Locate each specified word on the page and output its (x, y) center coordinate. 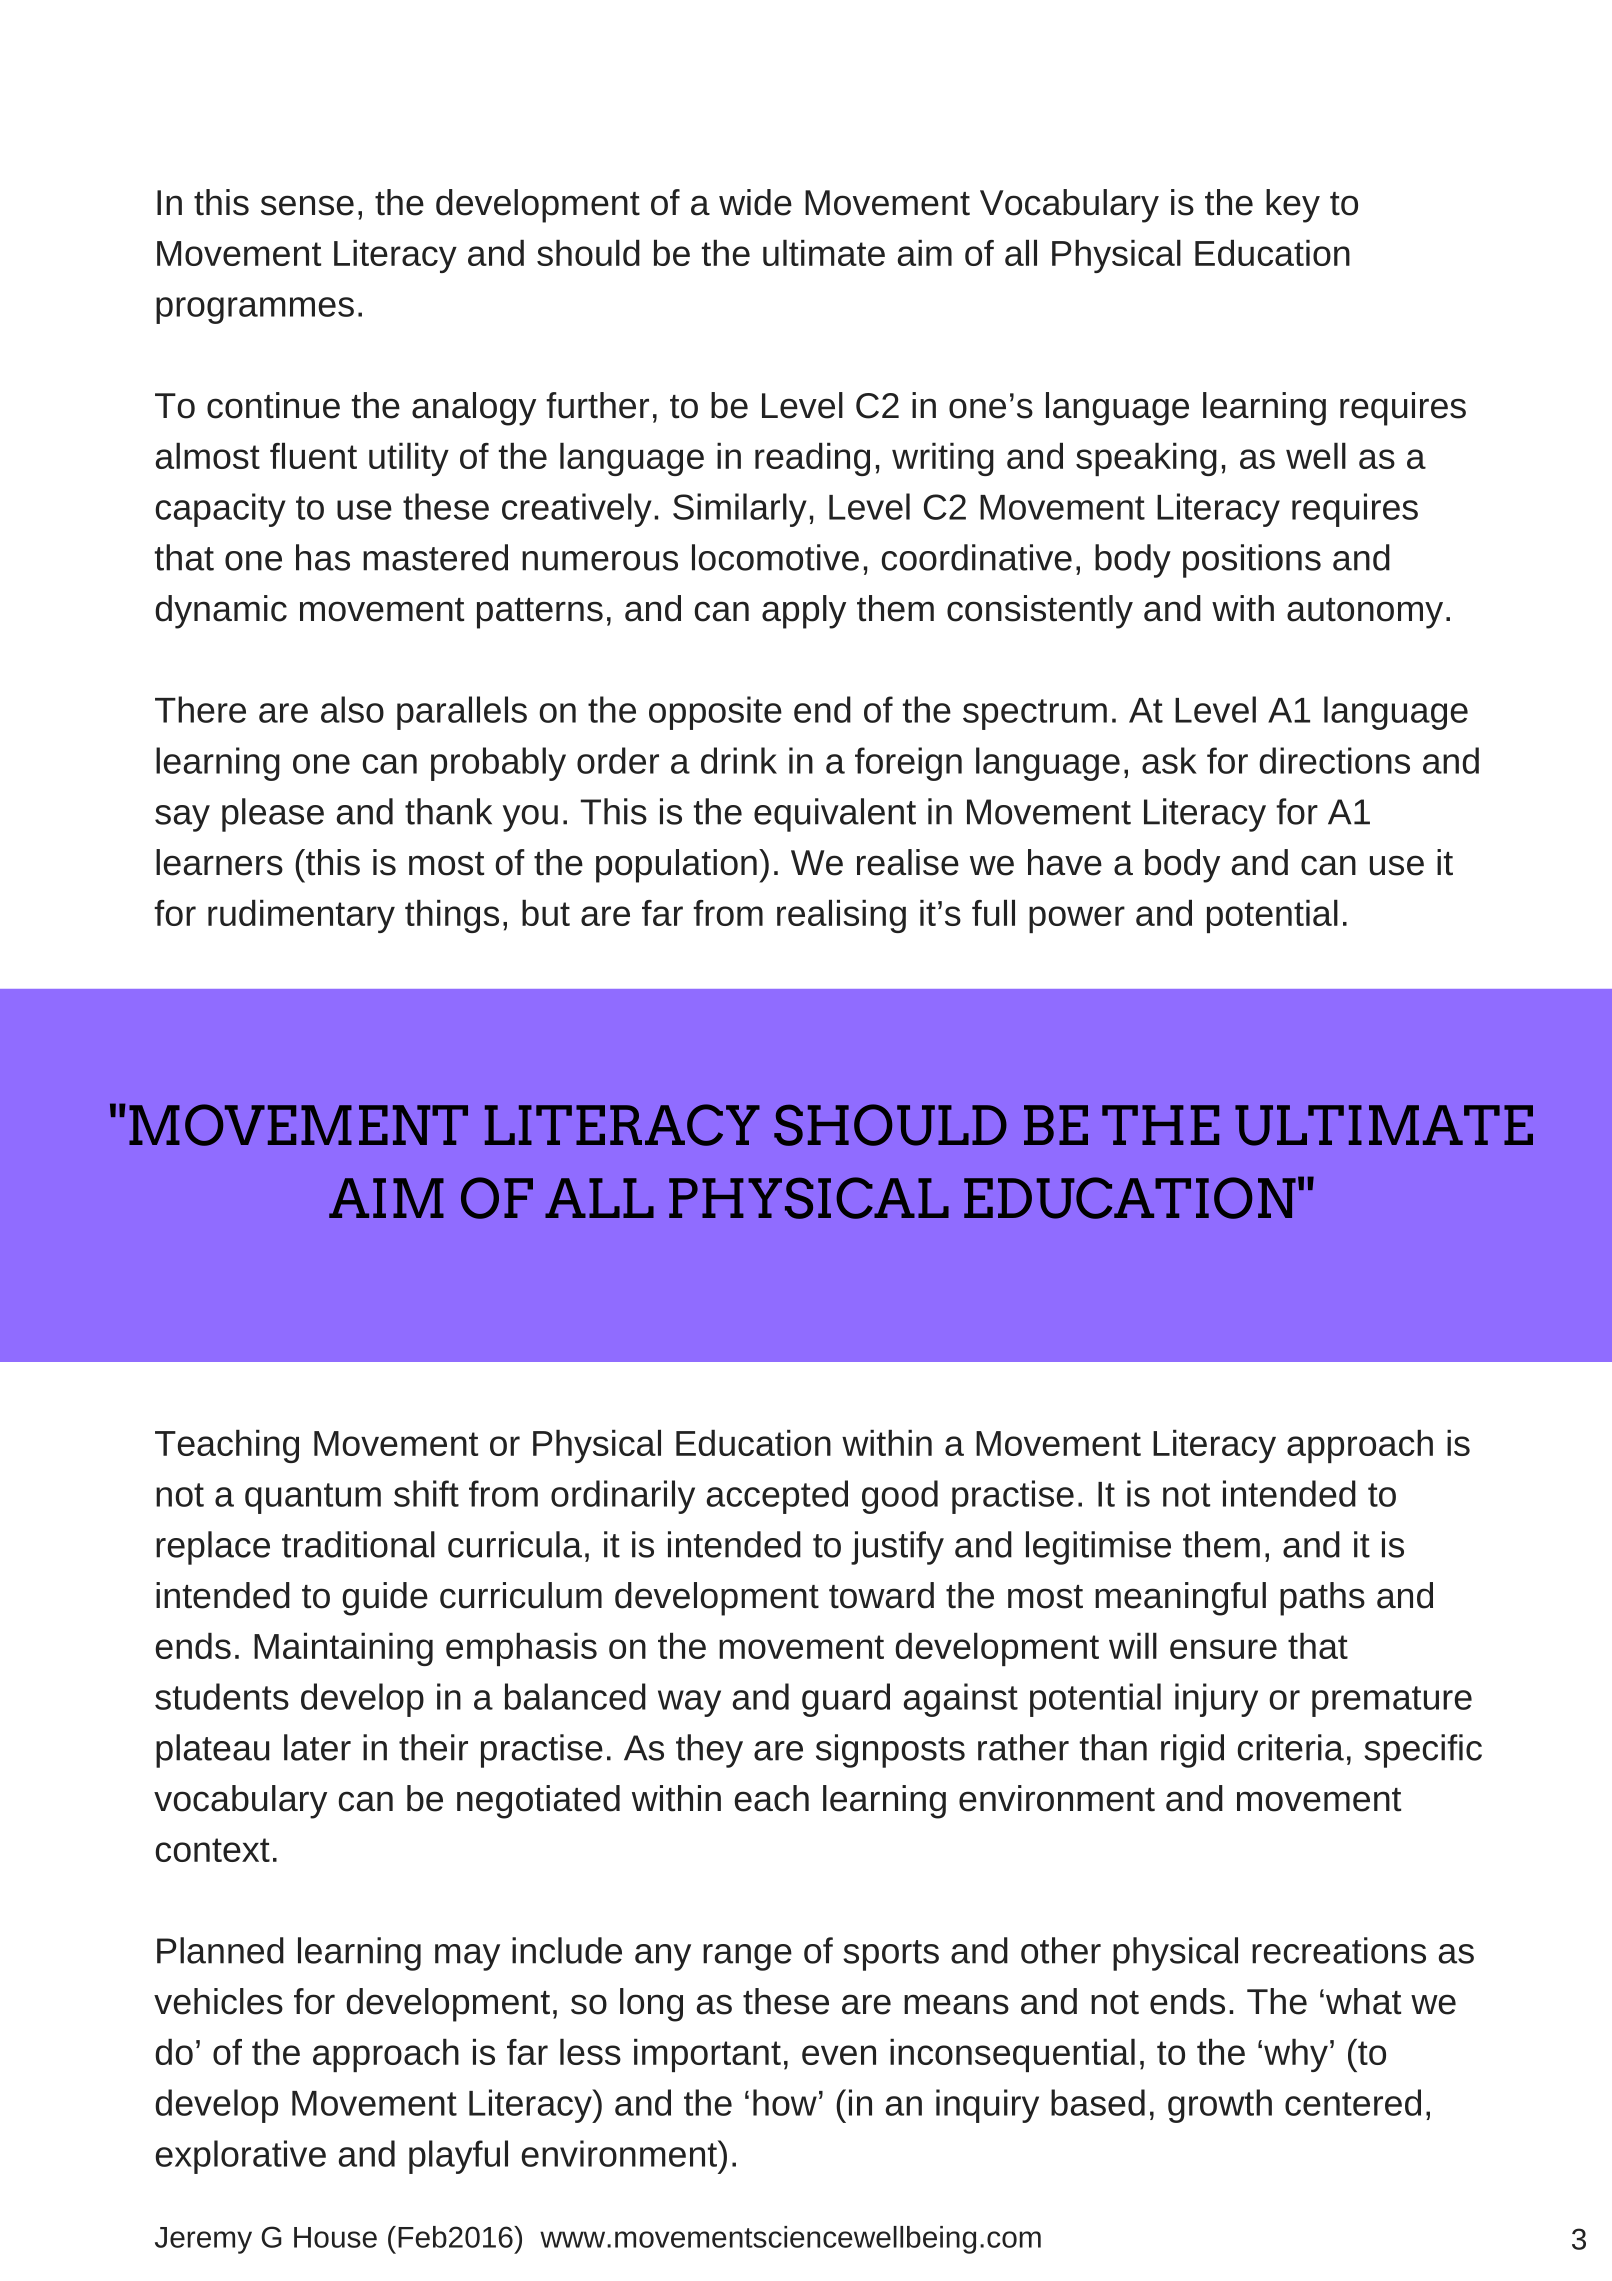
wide (755, 202)
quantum (313, 1498)
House (335, 2237)
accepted (777, 1497)
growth (1220, 2106)
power (1077, 919)
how (785, 2102)
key (1293, 206)
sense (307, 205)
